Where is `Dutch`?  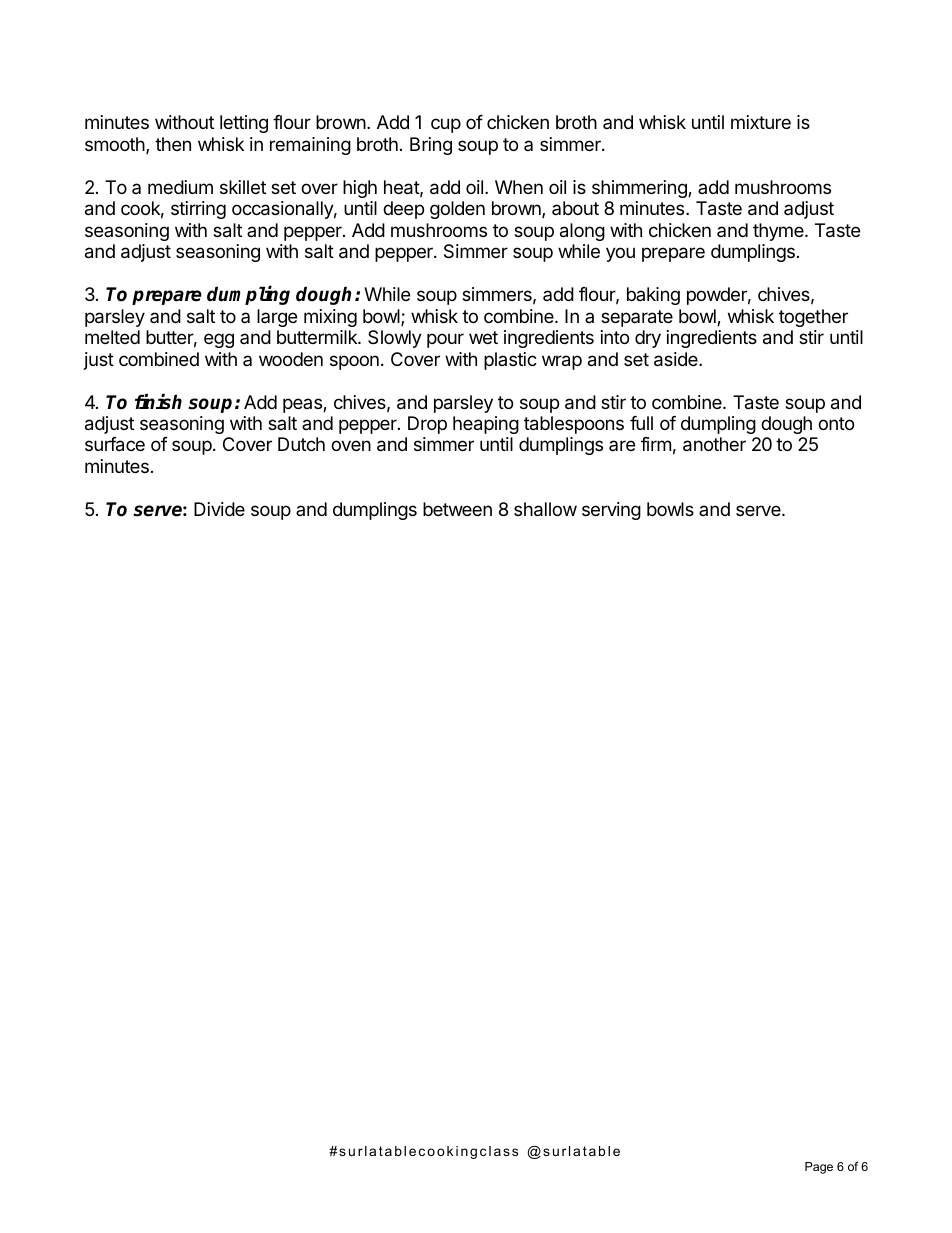
Dutch is located at coordinates (301, 444).
